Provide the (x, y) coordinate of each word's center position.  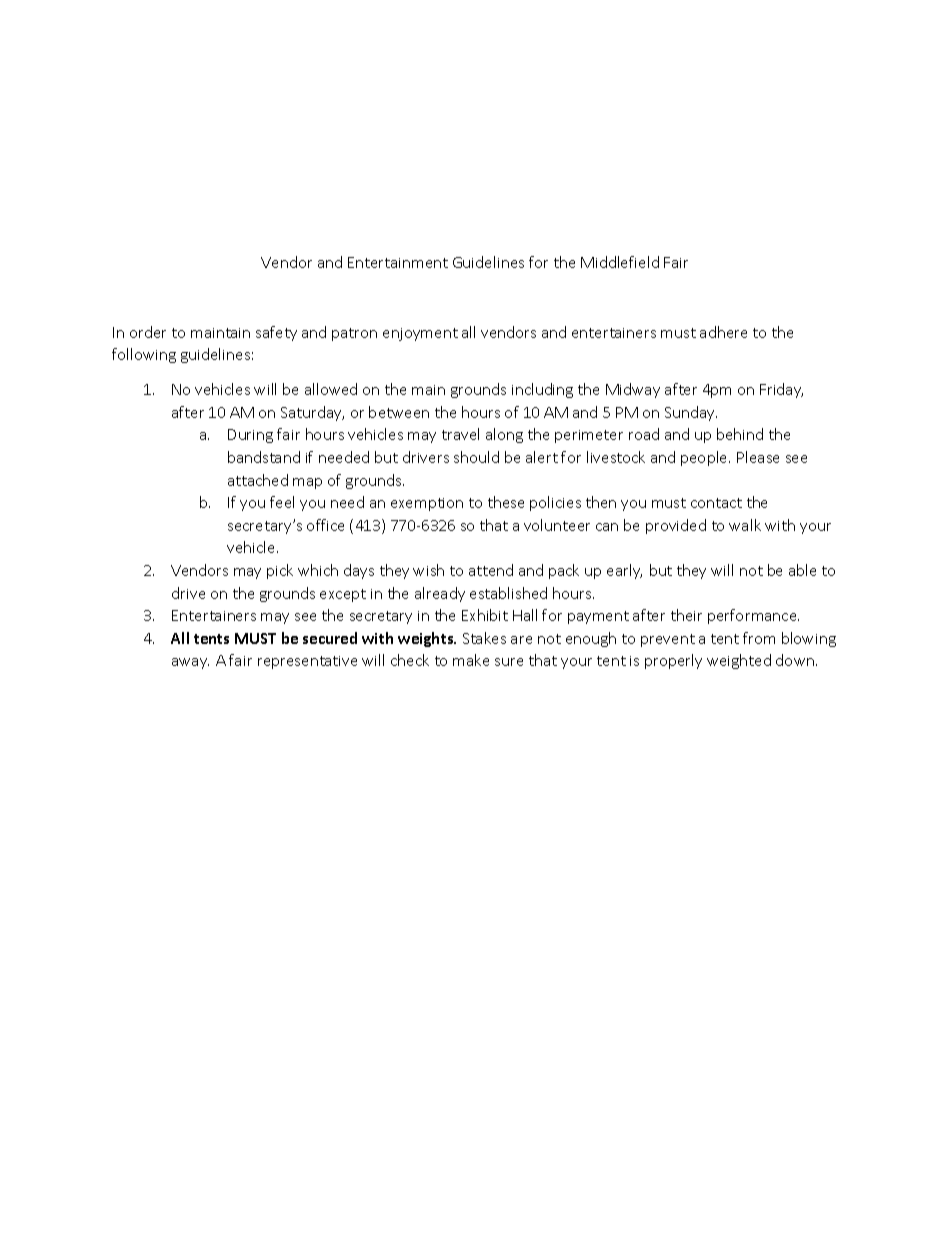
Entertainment (398, 262)
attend (491, 570)
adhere (723, 332)
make (471, 660)
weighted (739, 661)
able (802, 570)
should (476, 457)
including (542, 390)
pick (280, 571)
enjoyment (420, 334)
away (190, 663)
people (705, 458)
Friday (781, 390)
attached (258, 480)
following (144, 355)
